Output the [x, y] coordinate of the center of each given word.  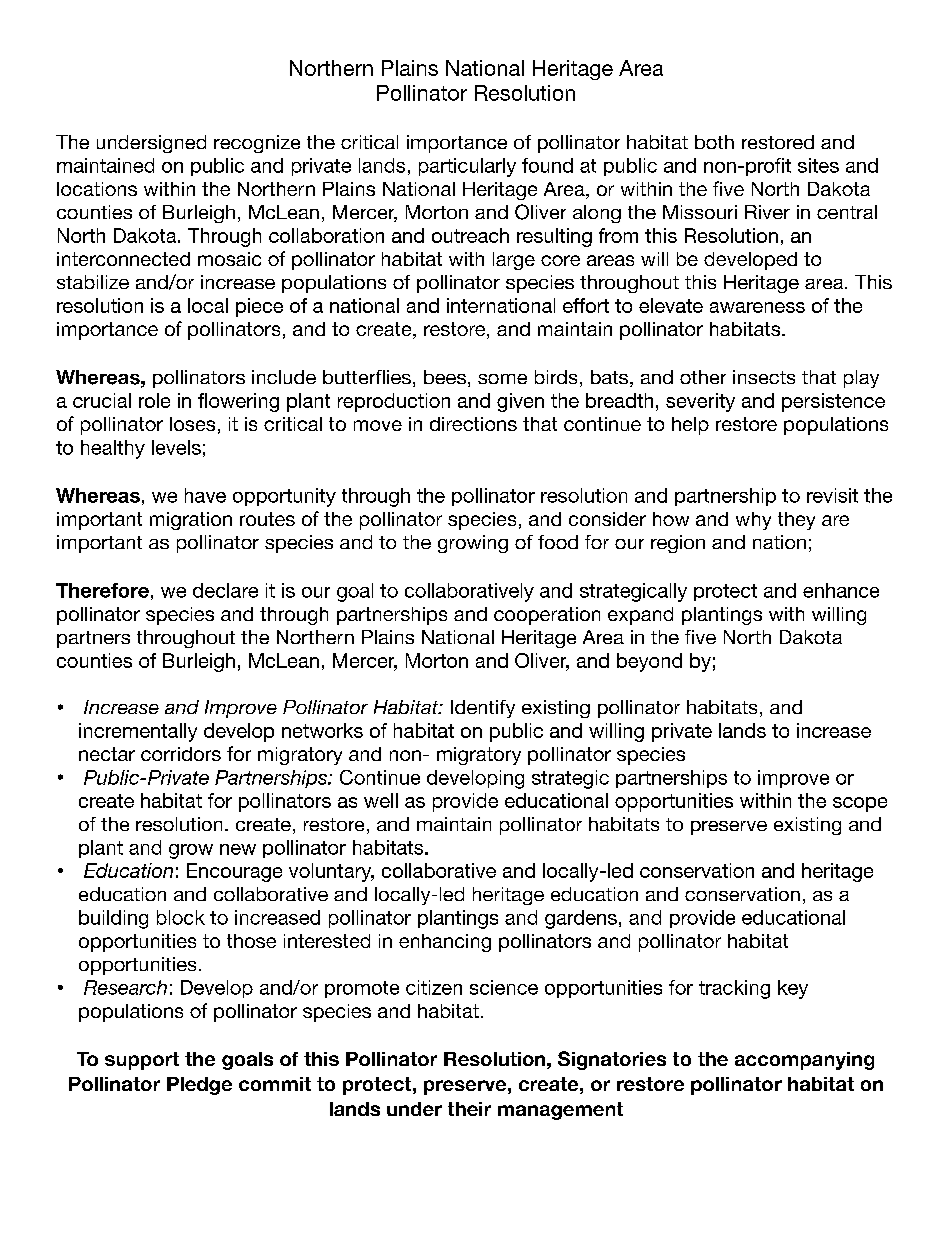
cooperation [547, 616]
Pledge [199, 1086]
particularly [467, 167]
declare [225, 590]
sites [818, 165]
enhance [841, 590]
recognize [257, 144]
